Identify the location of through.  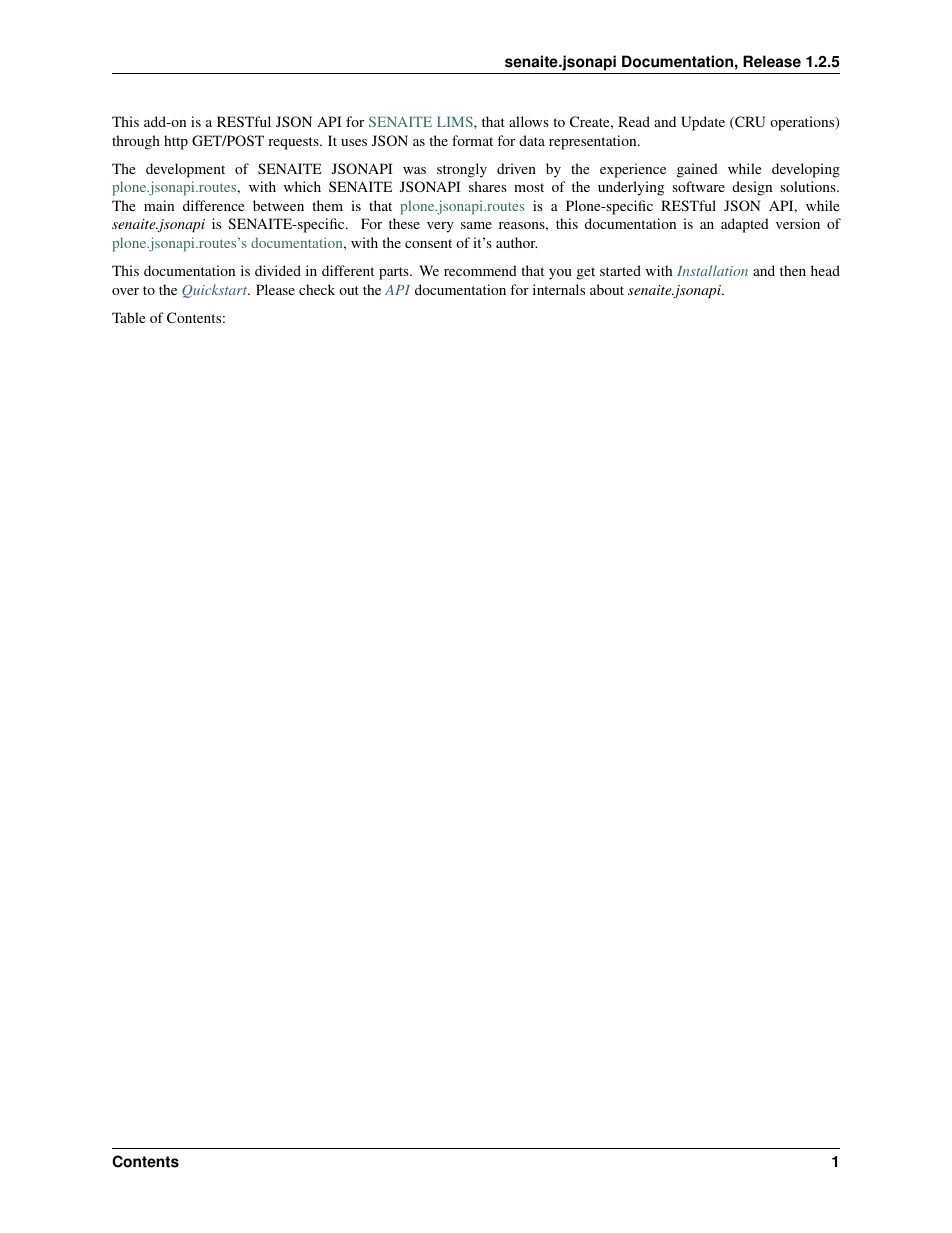
(136, 142).
